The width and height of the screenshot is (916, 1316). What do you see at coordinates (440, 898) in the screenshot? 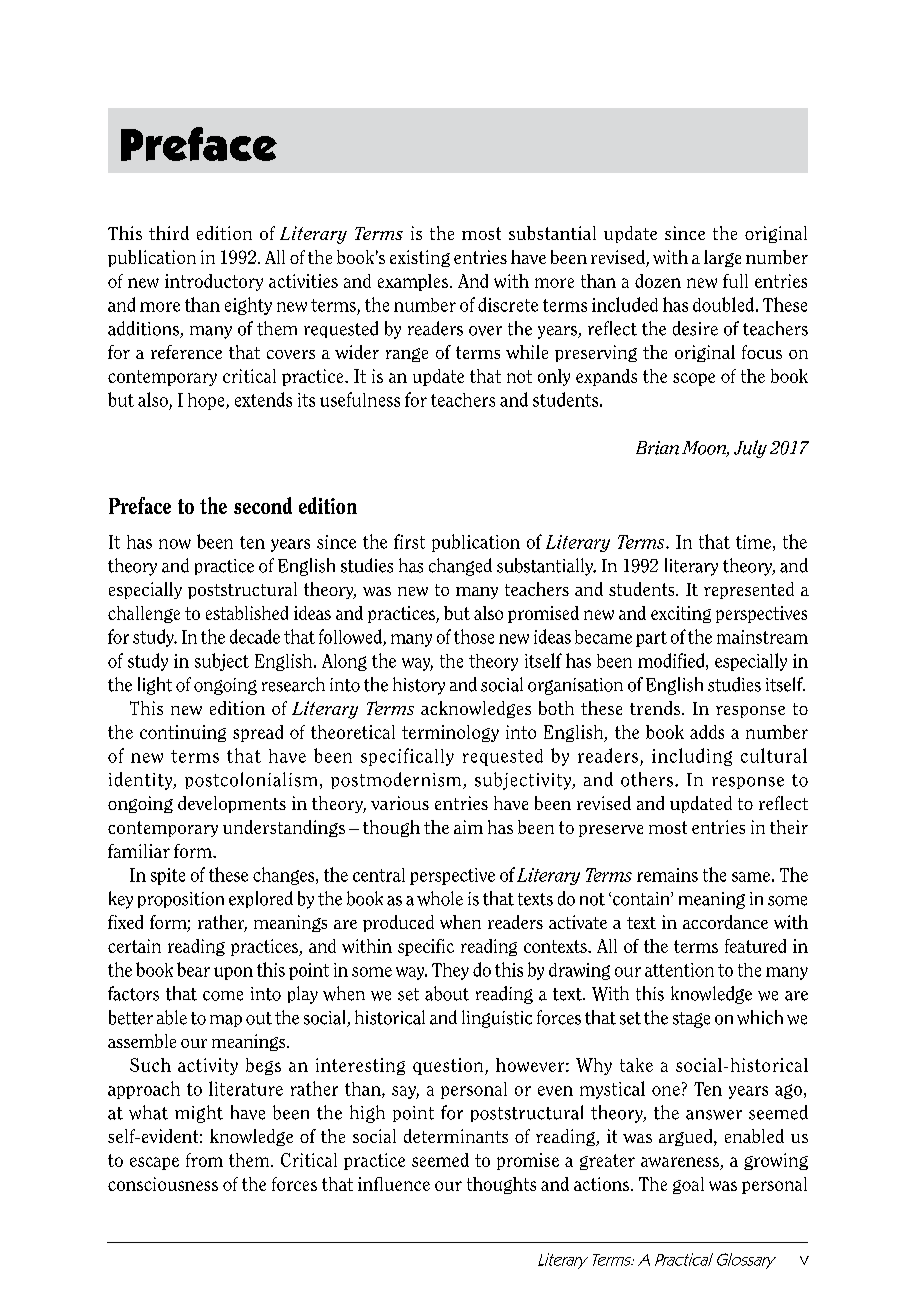
I see `whole` at bounding box center [440, 898].
